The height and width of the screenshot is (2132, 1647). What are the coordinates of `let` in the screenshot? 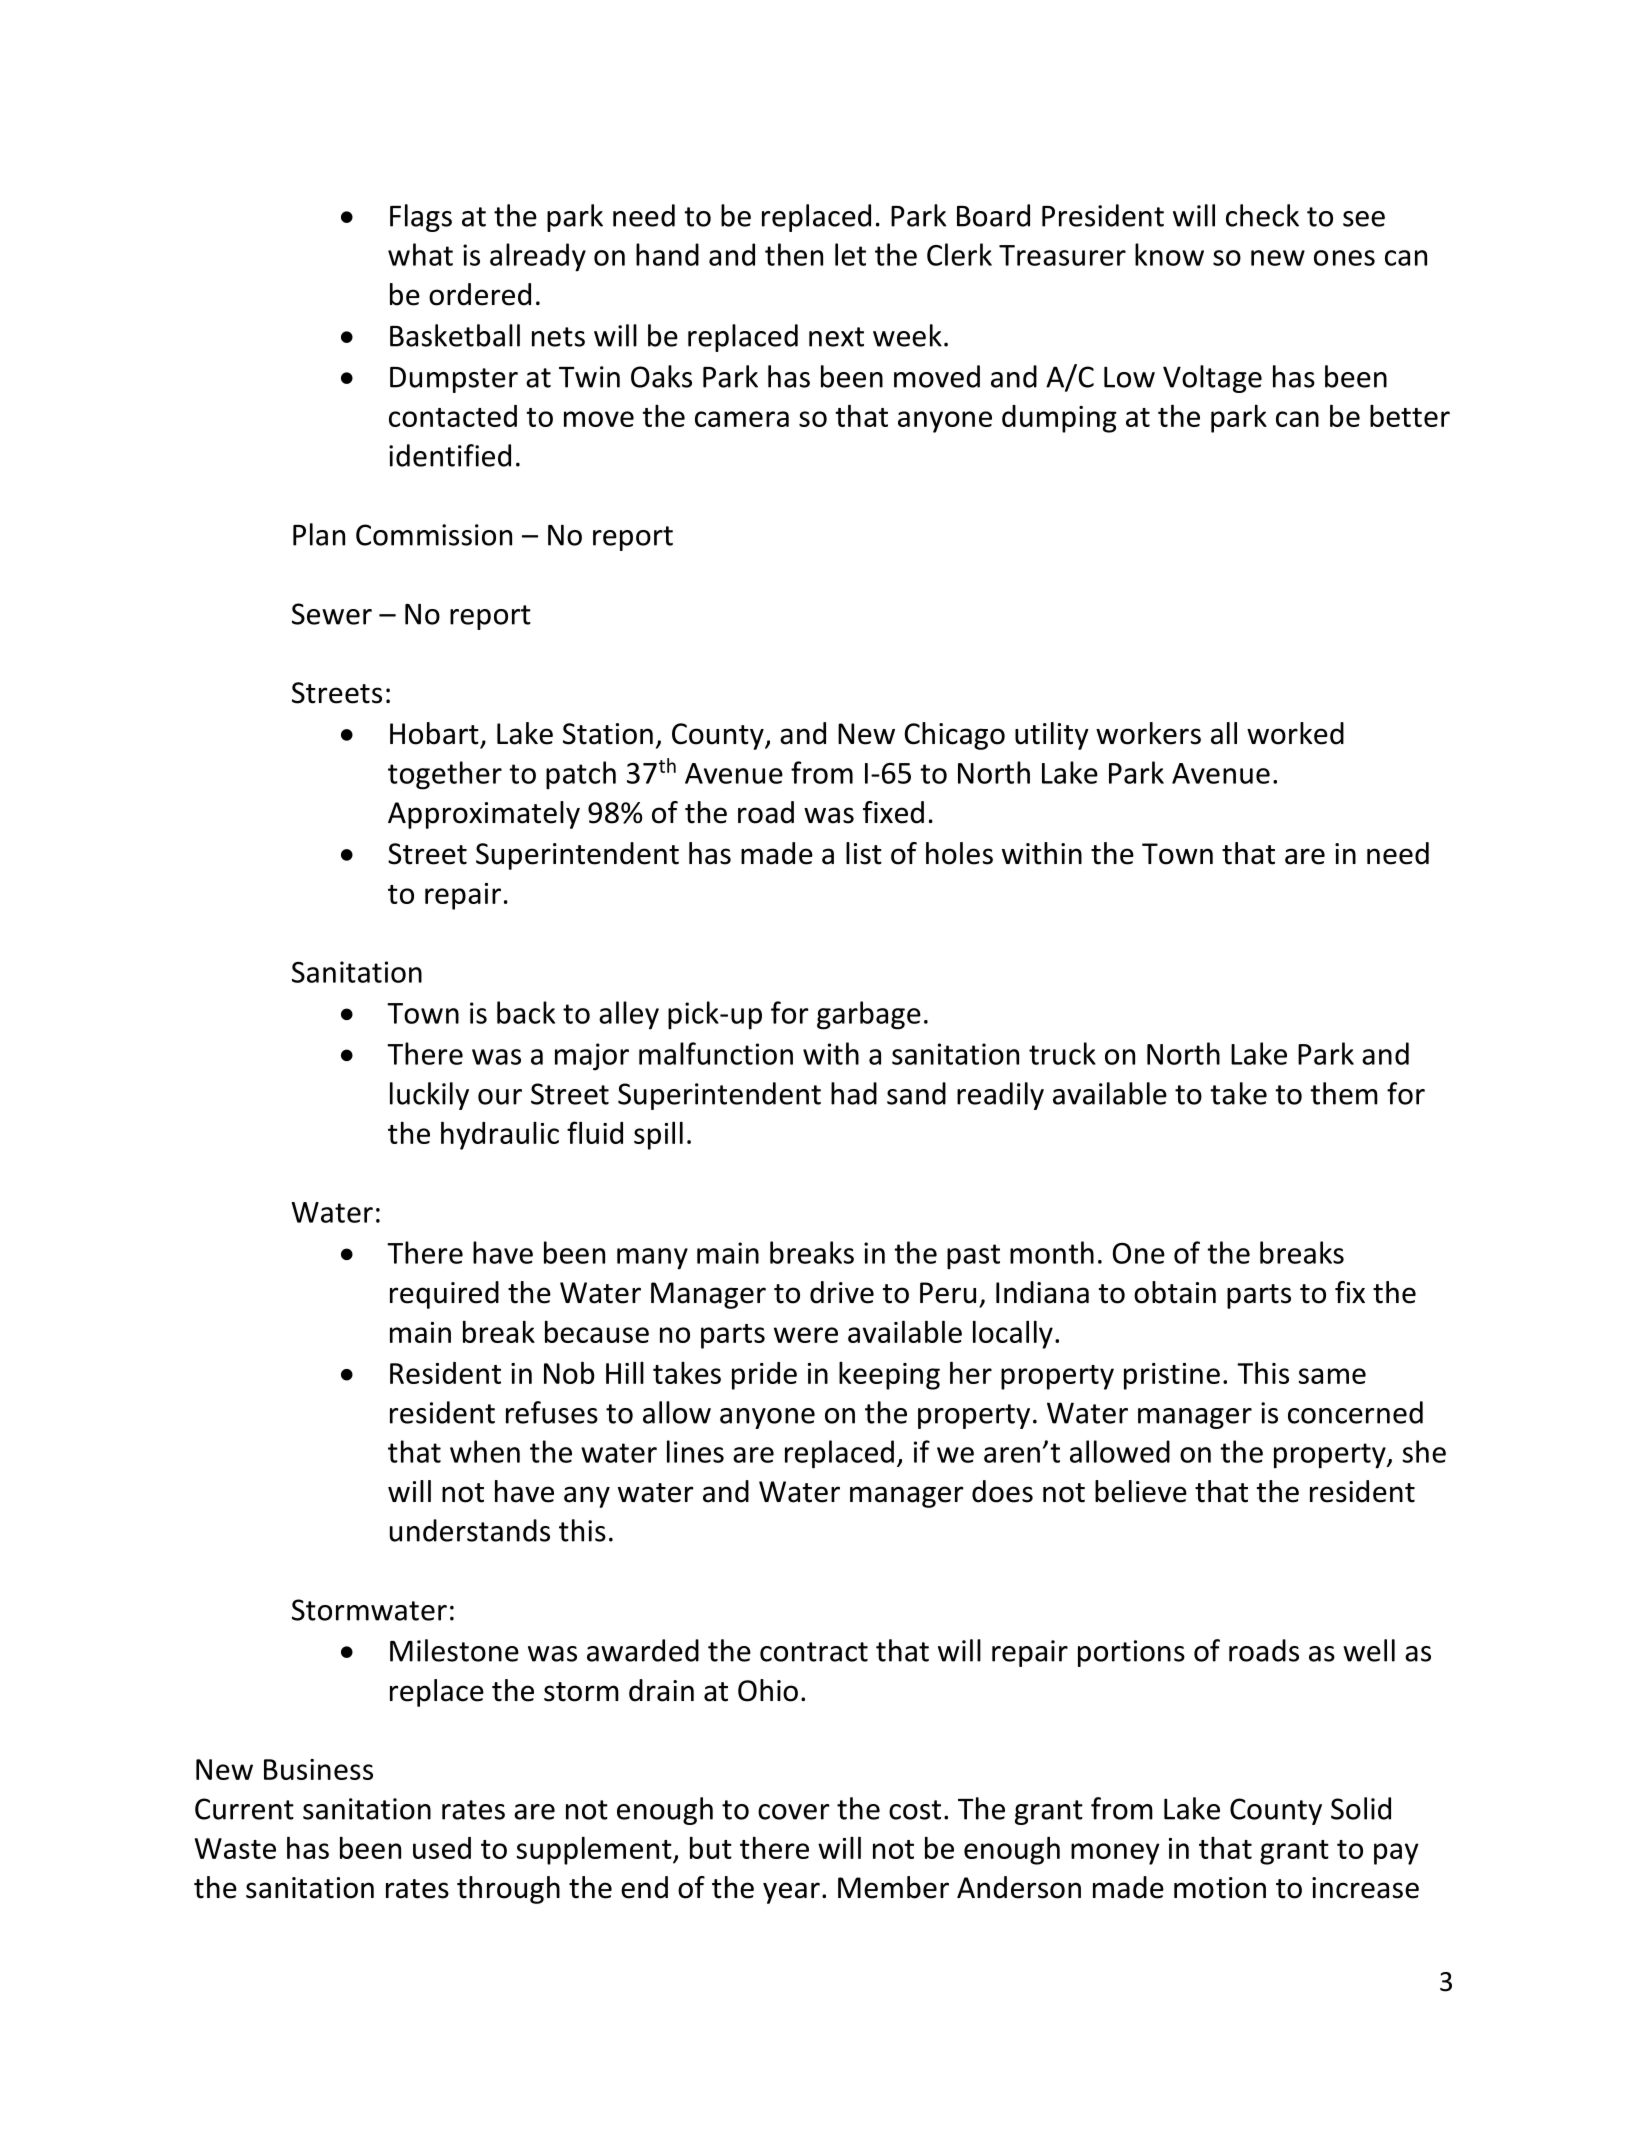 It's located at (850, 254).
